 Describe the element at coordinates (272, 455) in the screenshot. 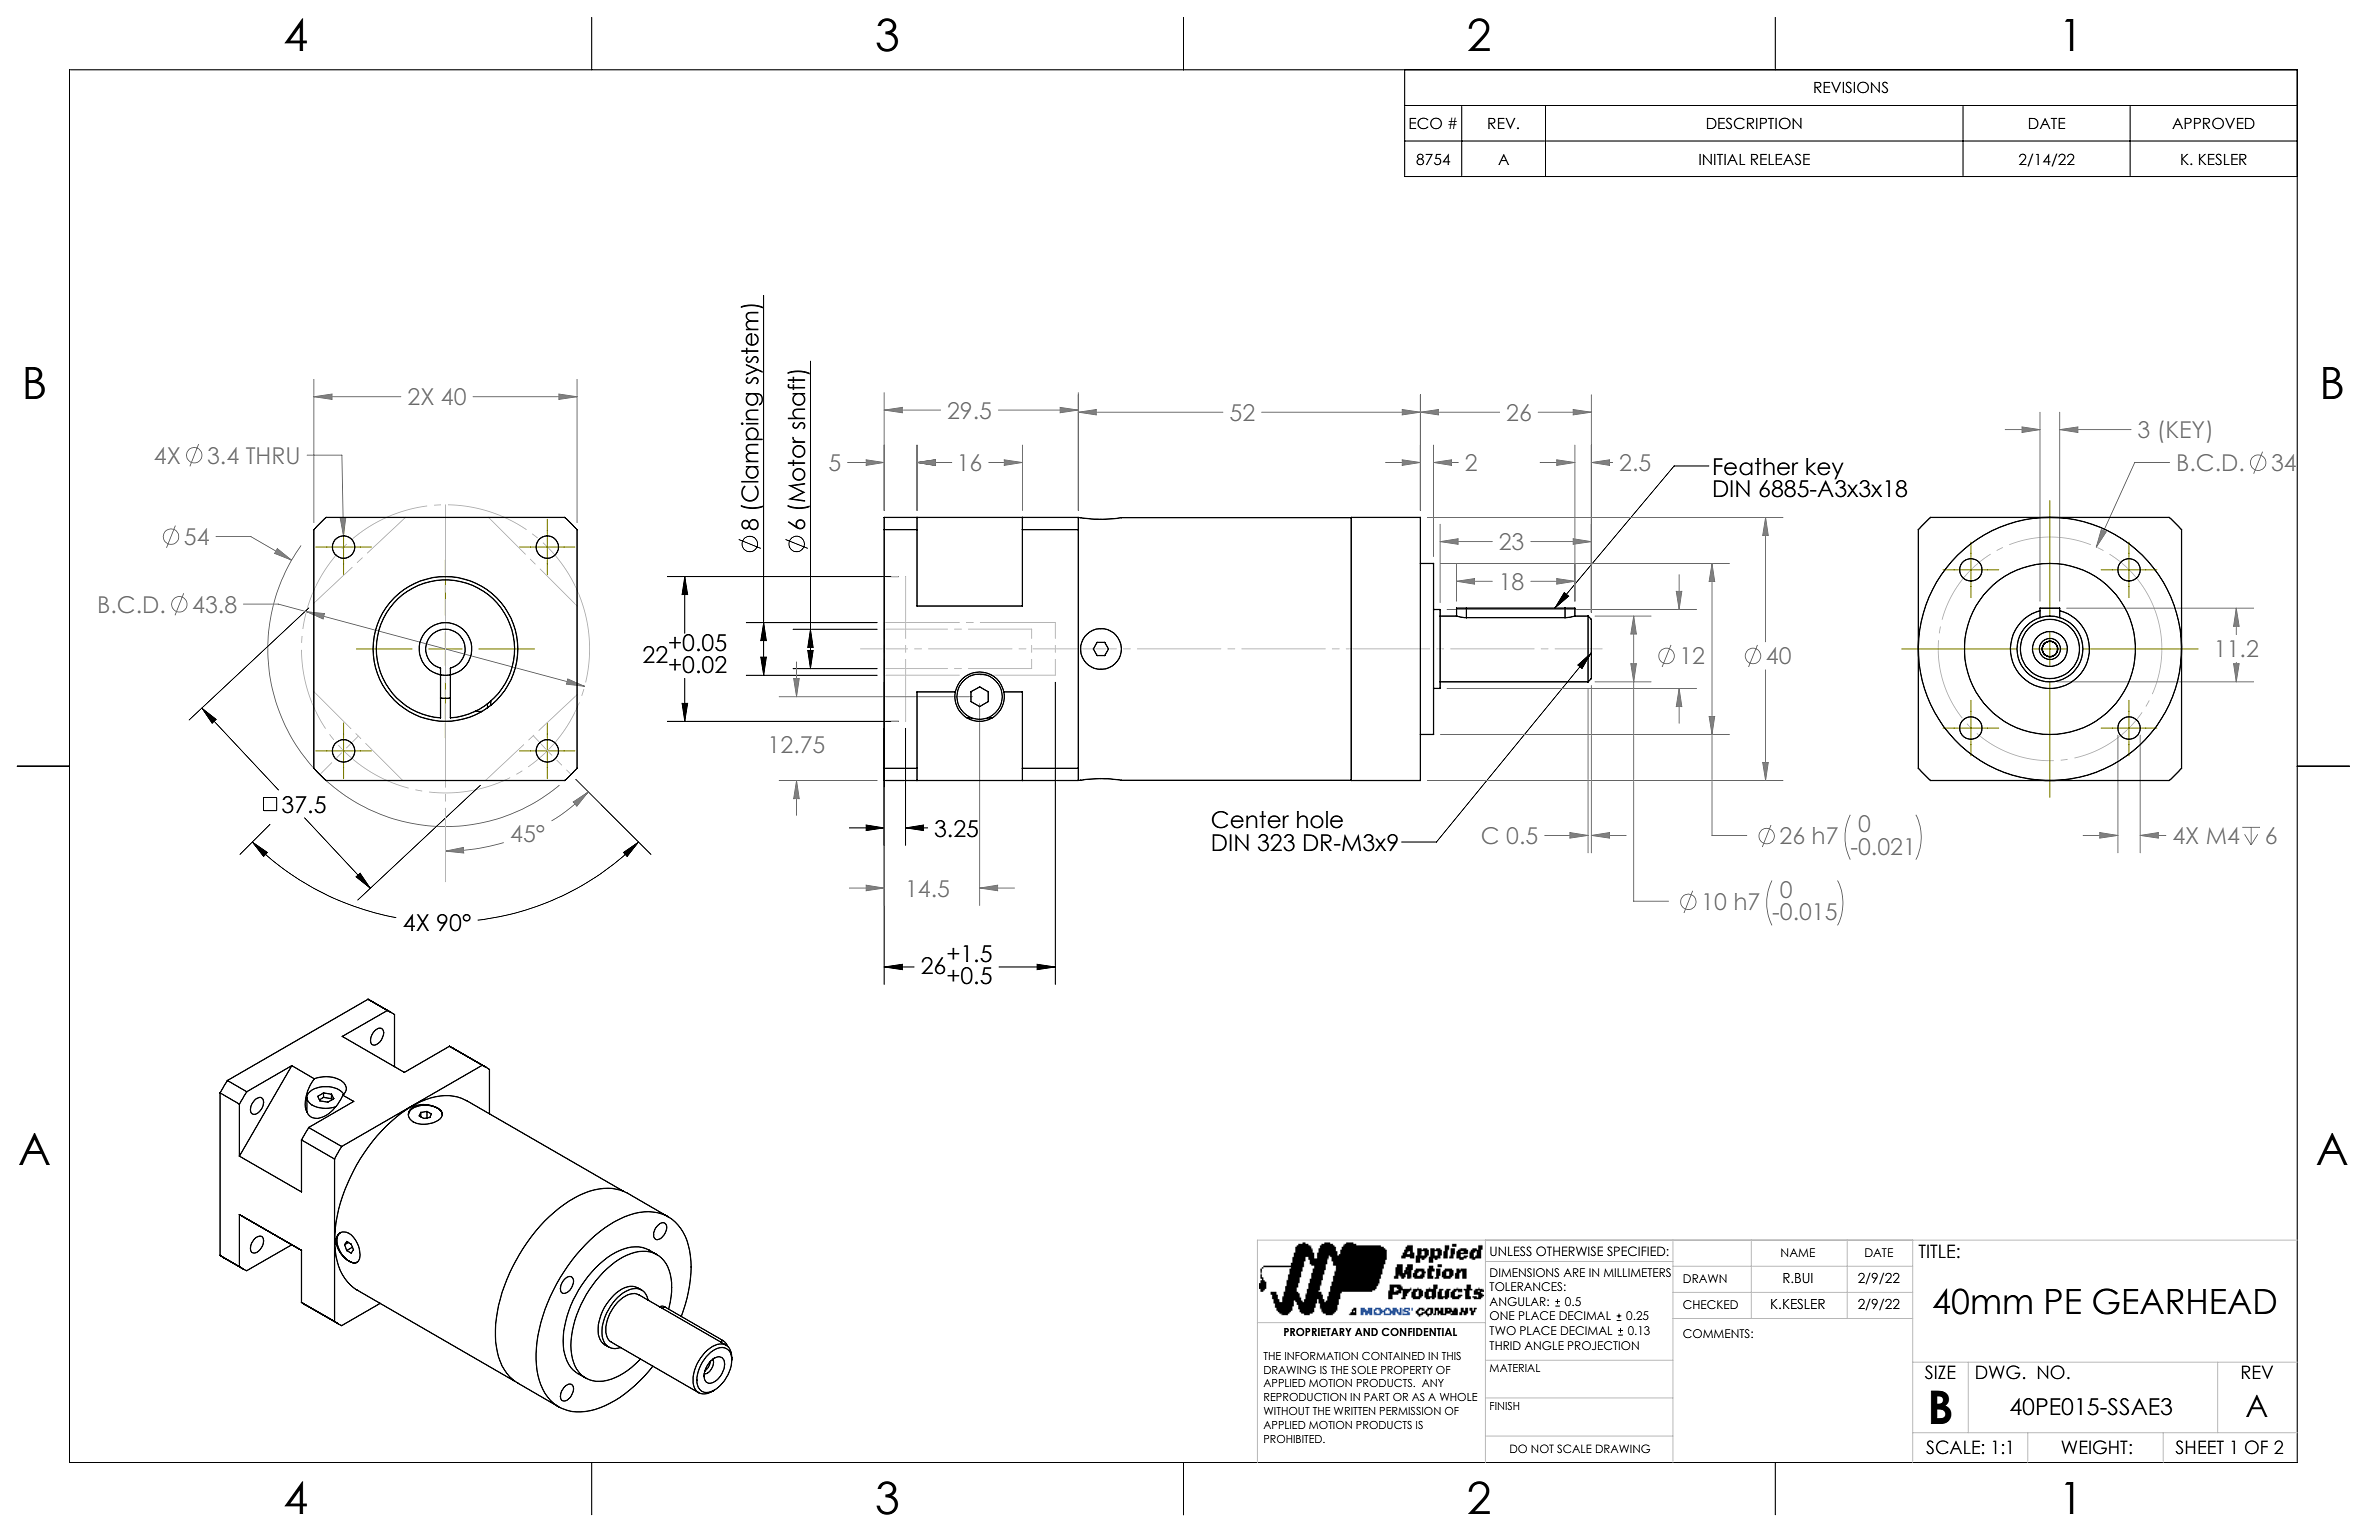

I see `THRU` at that location.
